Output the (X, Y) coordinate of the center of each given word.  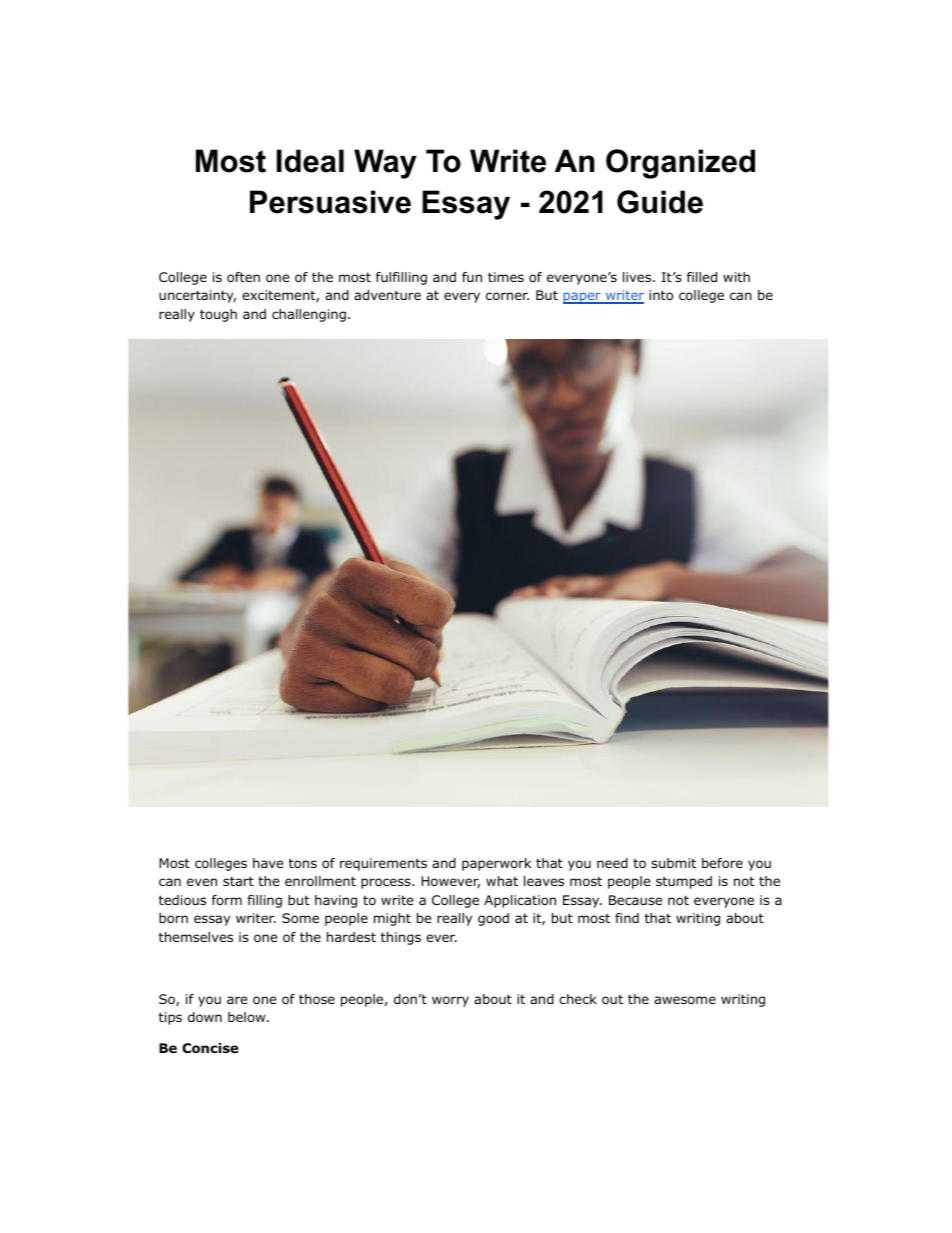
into (661, 295)
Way (385, 164)
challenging (309, 315)
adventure (387, 295)
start (238, 881)
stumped (684, 882)
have (268, 863)
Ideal (310, 161)
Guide (660, 202)
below (248, 1017)
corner (507, 296)
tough (218, 315)
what (502, 881)
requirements (383, 864)
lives (638, 277)
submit (673, 863)
